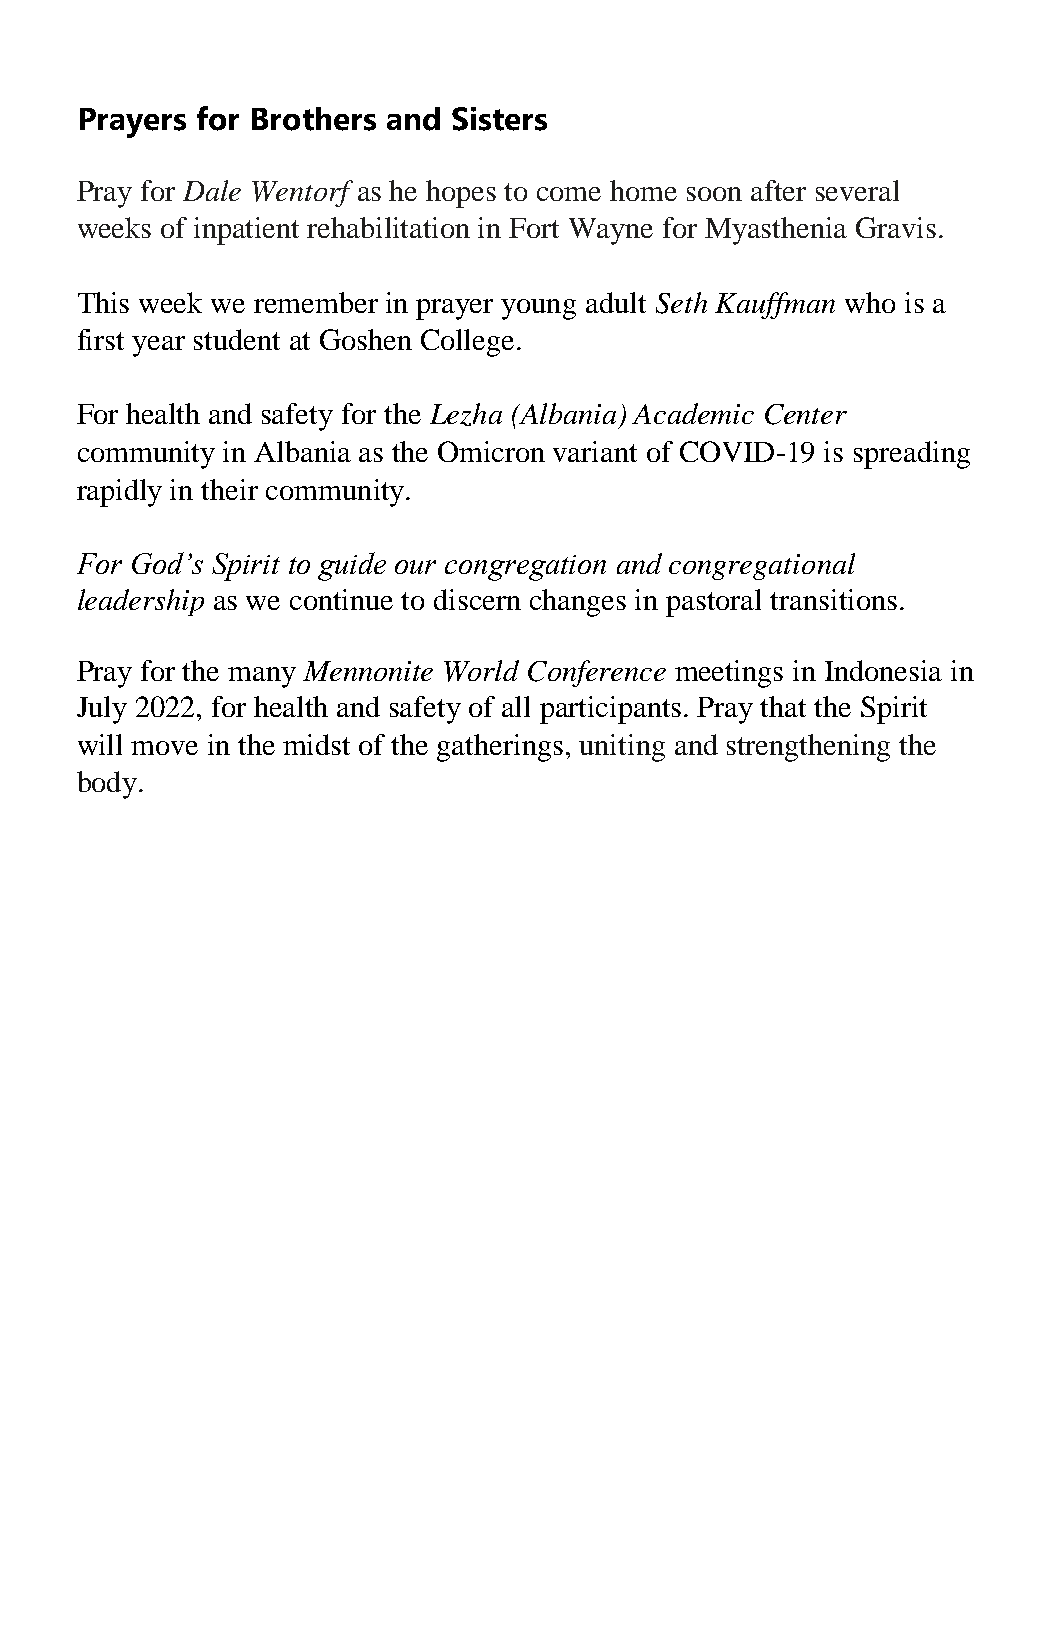 This image has width=1052, height=1626. I want to click on Center, so click(806, 414).
